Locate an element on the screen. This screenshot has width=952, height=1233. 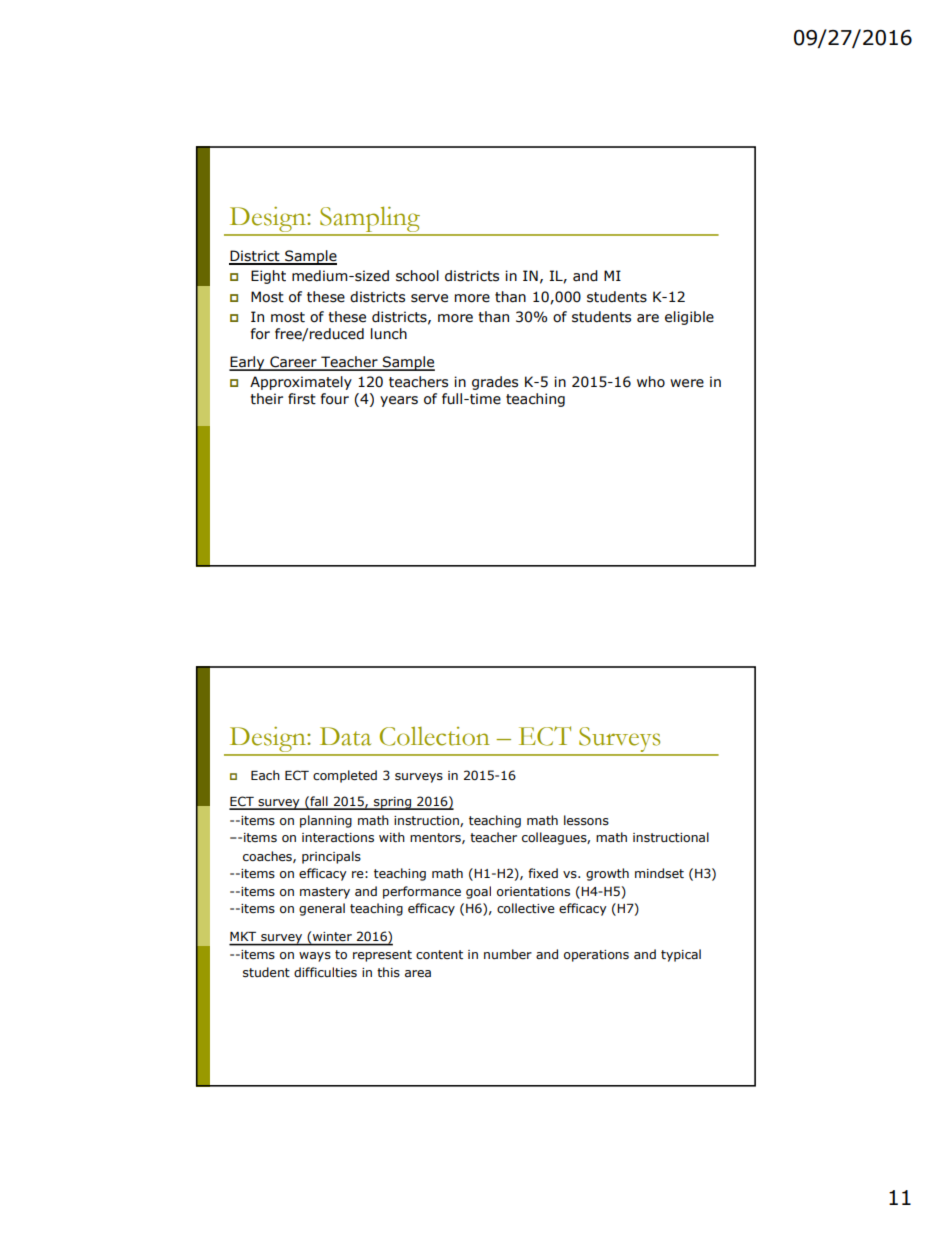
Collection is located at coordinates (435, 736).
